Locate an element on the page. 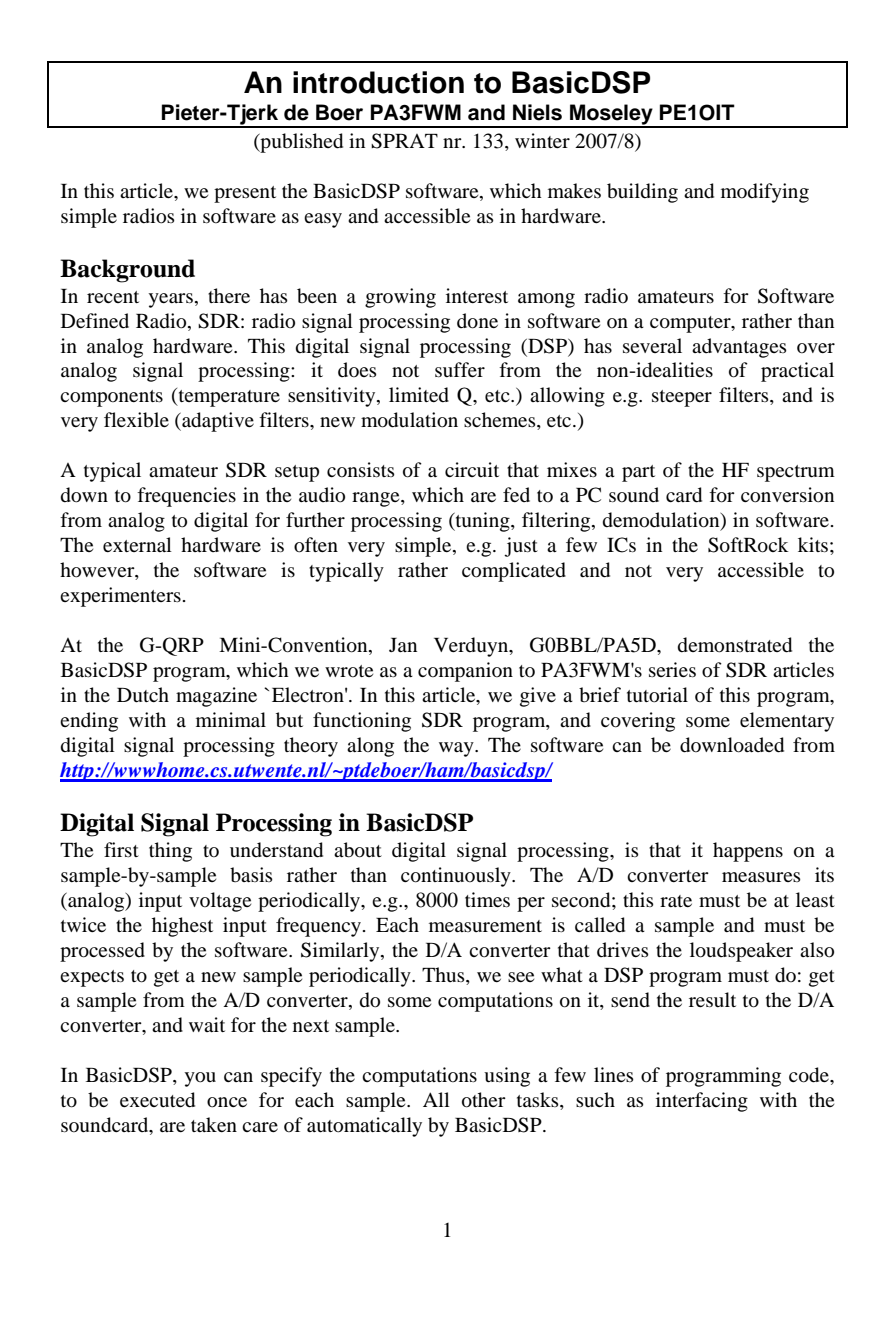 The width and height of the document is (896, 1332). Jan is located at coordinates (403, 645).
